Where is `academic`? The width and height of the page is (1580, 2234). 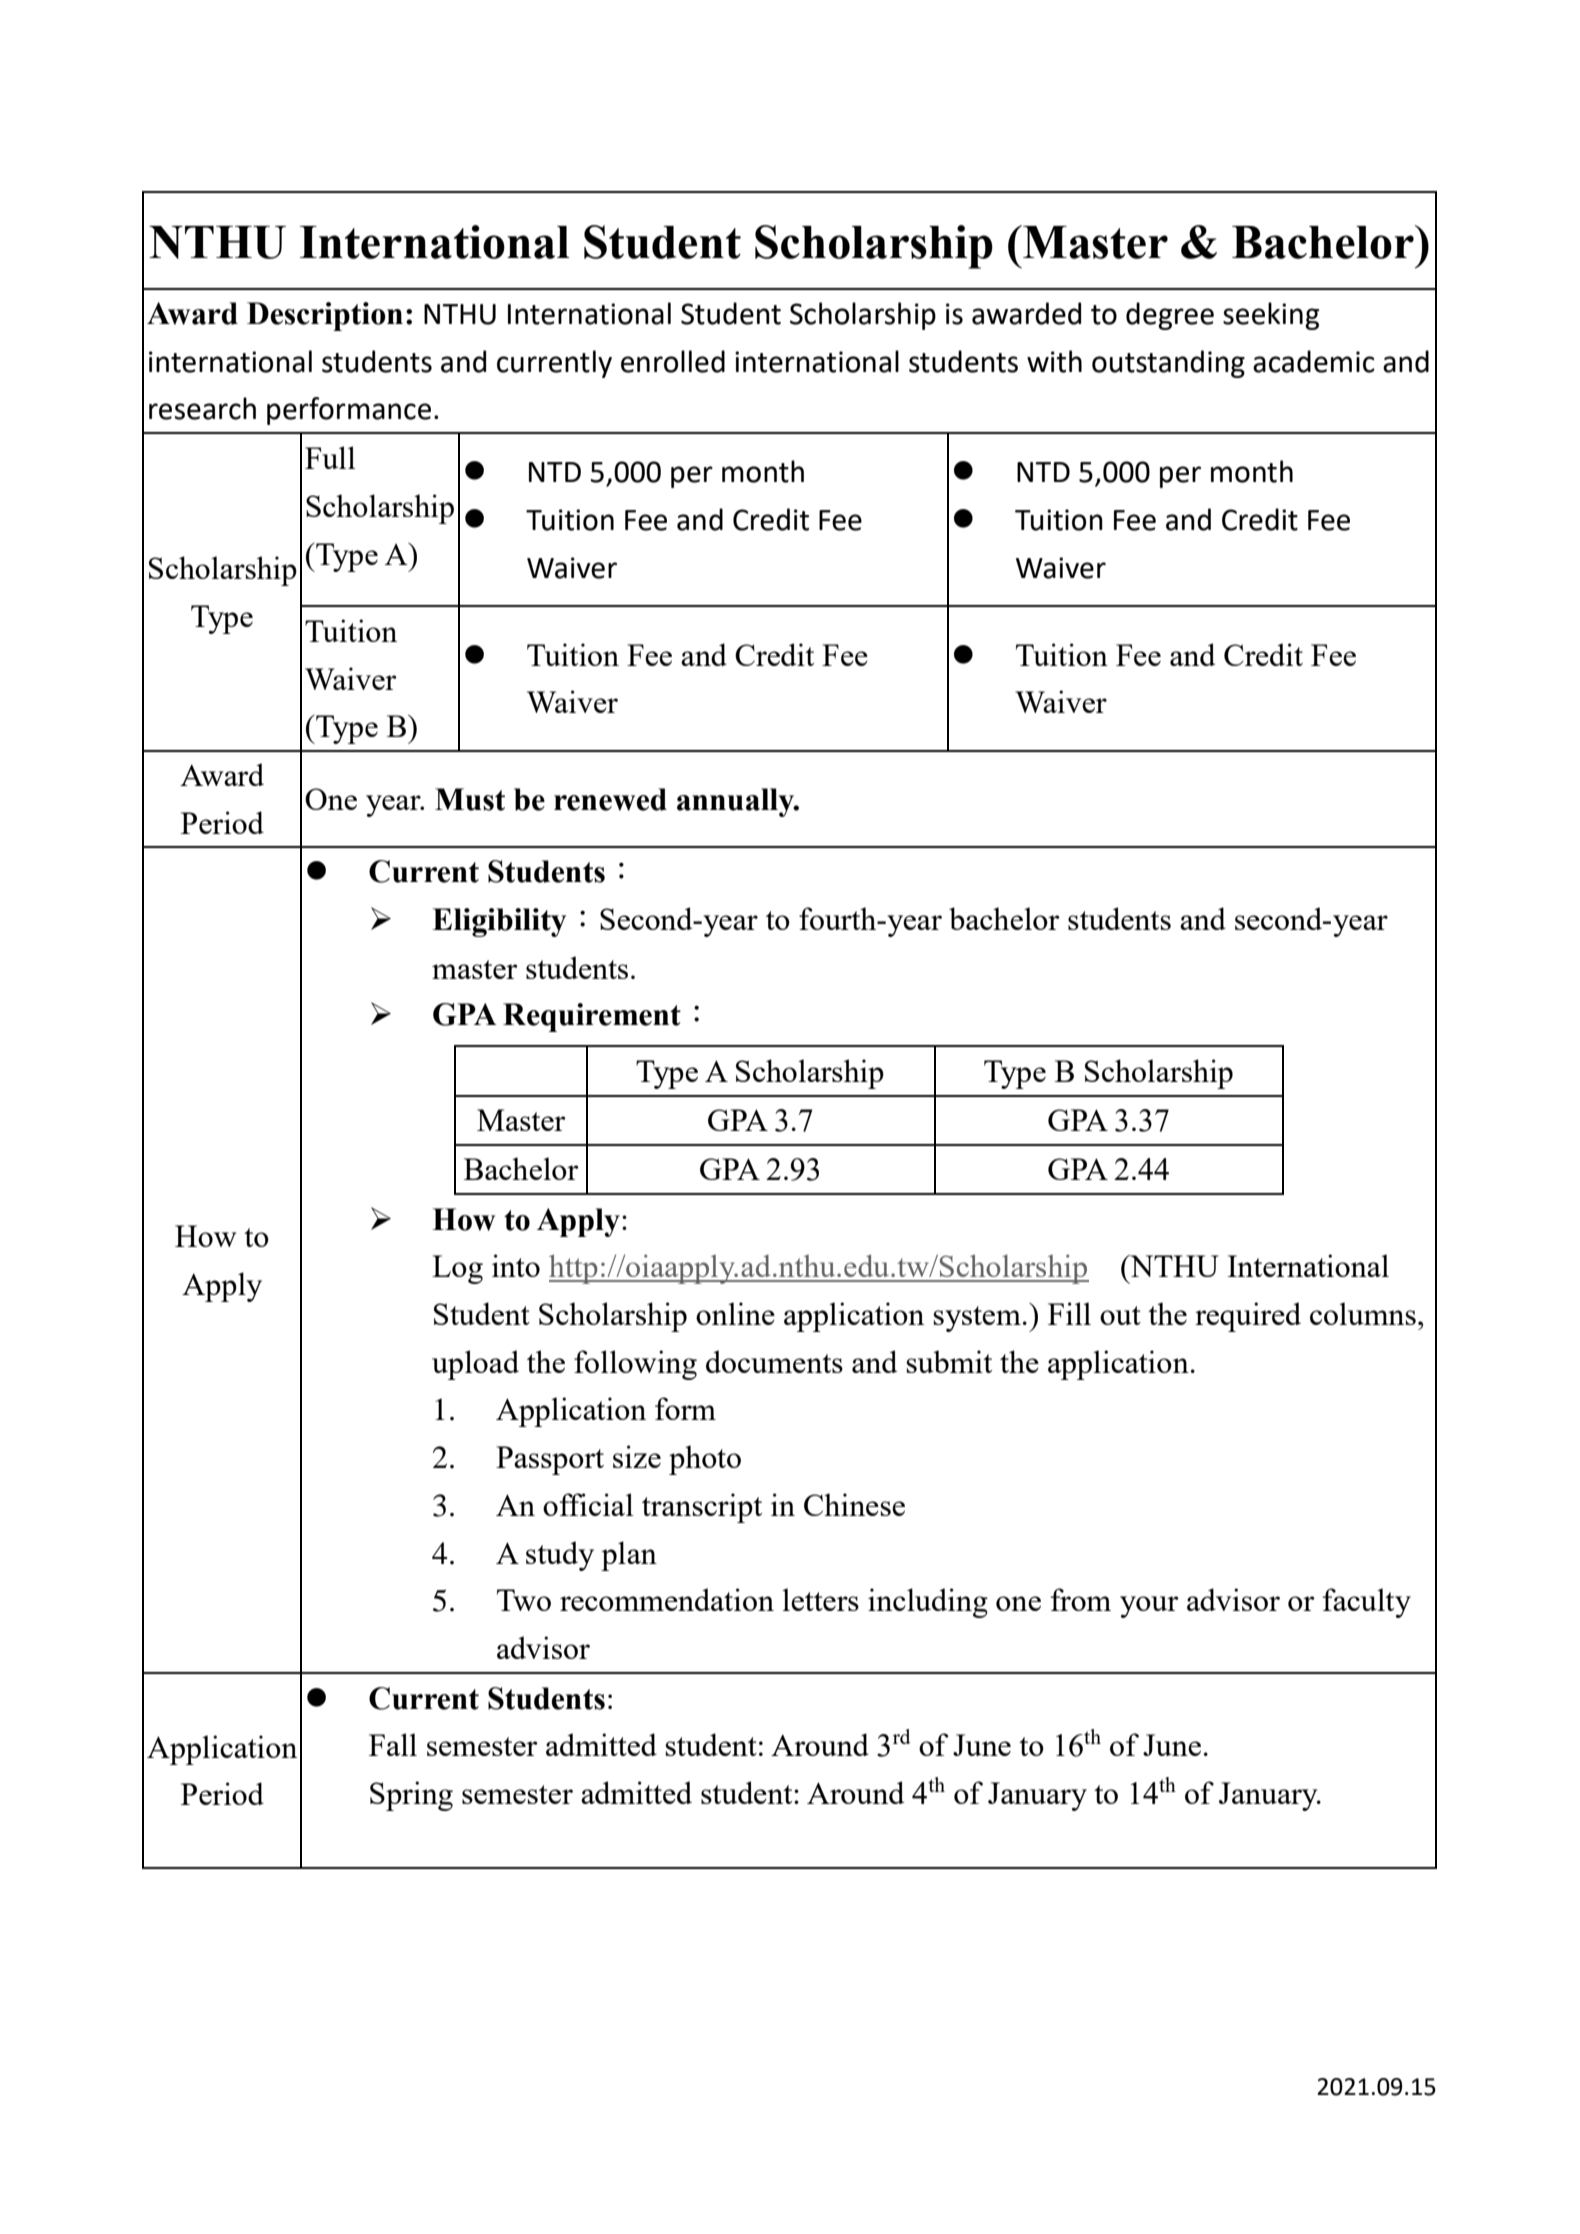
academic is located at coordinates (1314, 361).
